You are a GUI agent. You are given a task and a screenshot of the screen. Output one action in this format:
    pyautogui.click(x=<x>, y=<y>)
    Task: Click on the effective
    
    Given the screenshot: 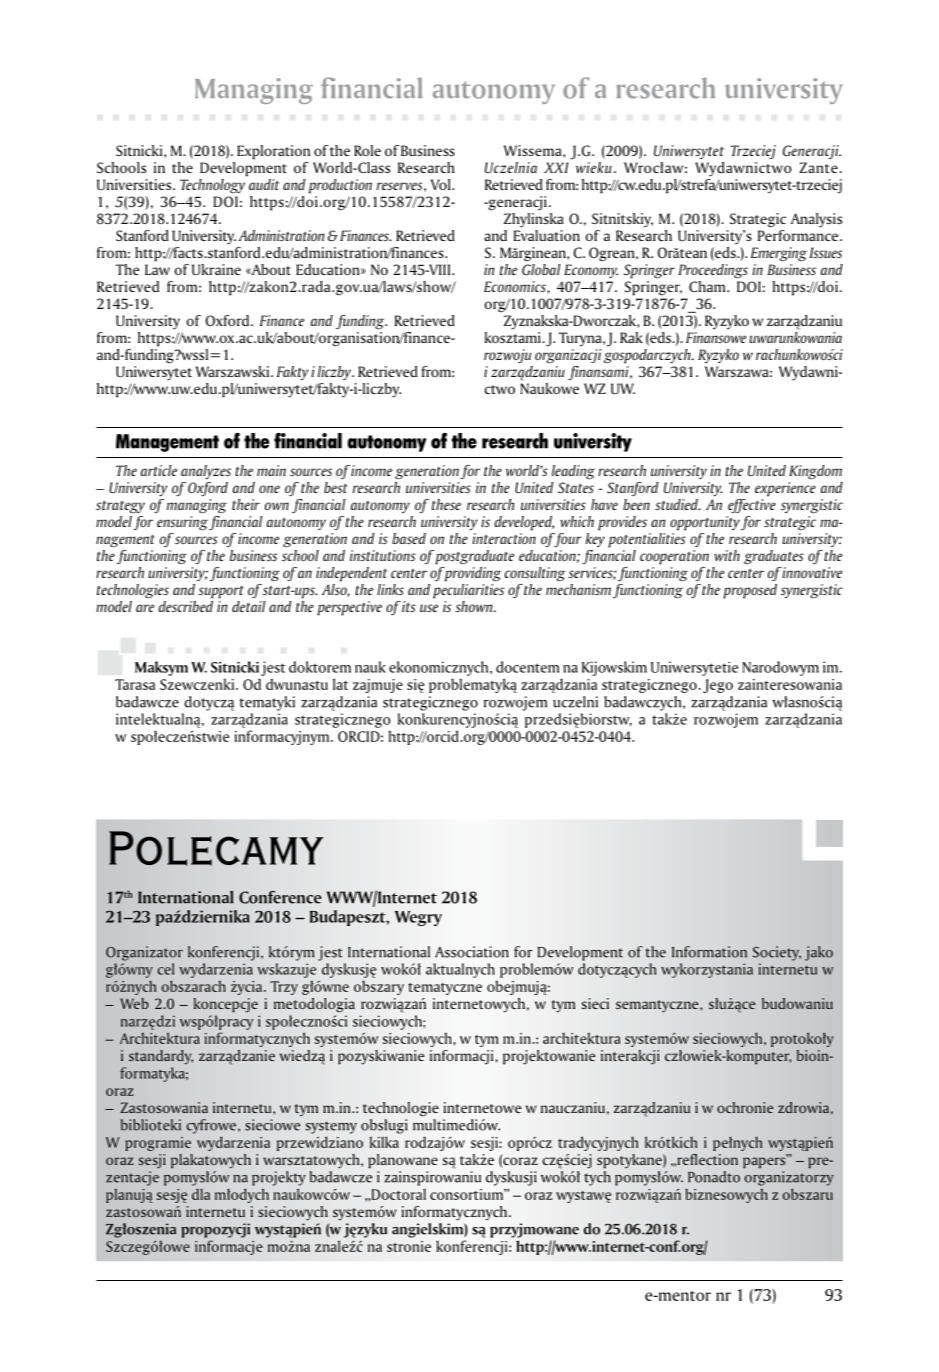 What is the action you would take?
    pyautogui.click(x=752, y=504)
